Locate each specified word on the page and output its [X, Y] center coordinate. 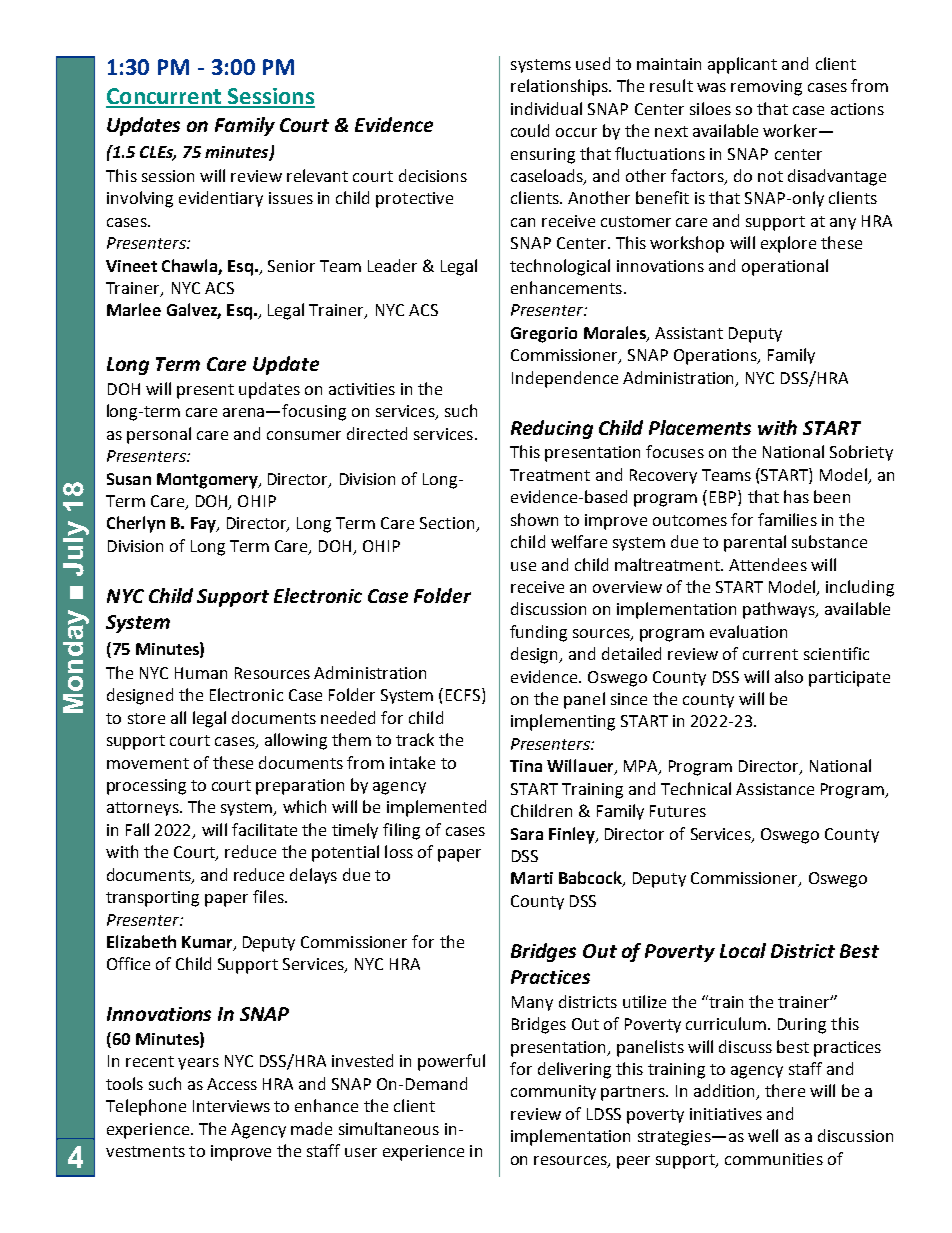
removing [766, 88]
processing [146, 787]
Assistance [775, 789]
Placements [700, 427]
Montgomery [208, 481]
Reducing [552, 429]
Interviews [231, 1106]
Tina [526, 766]
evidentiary [221, 199]
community [553, 1092]
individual [546, 108]
